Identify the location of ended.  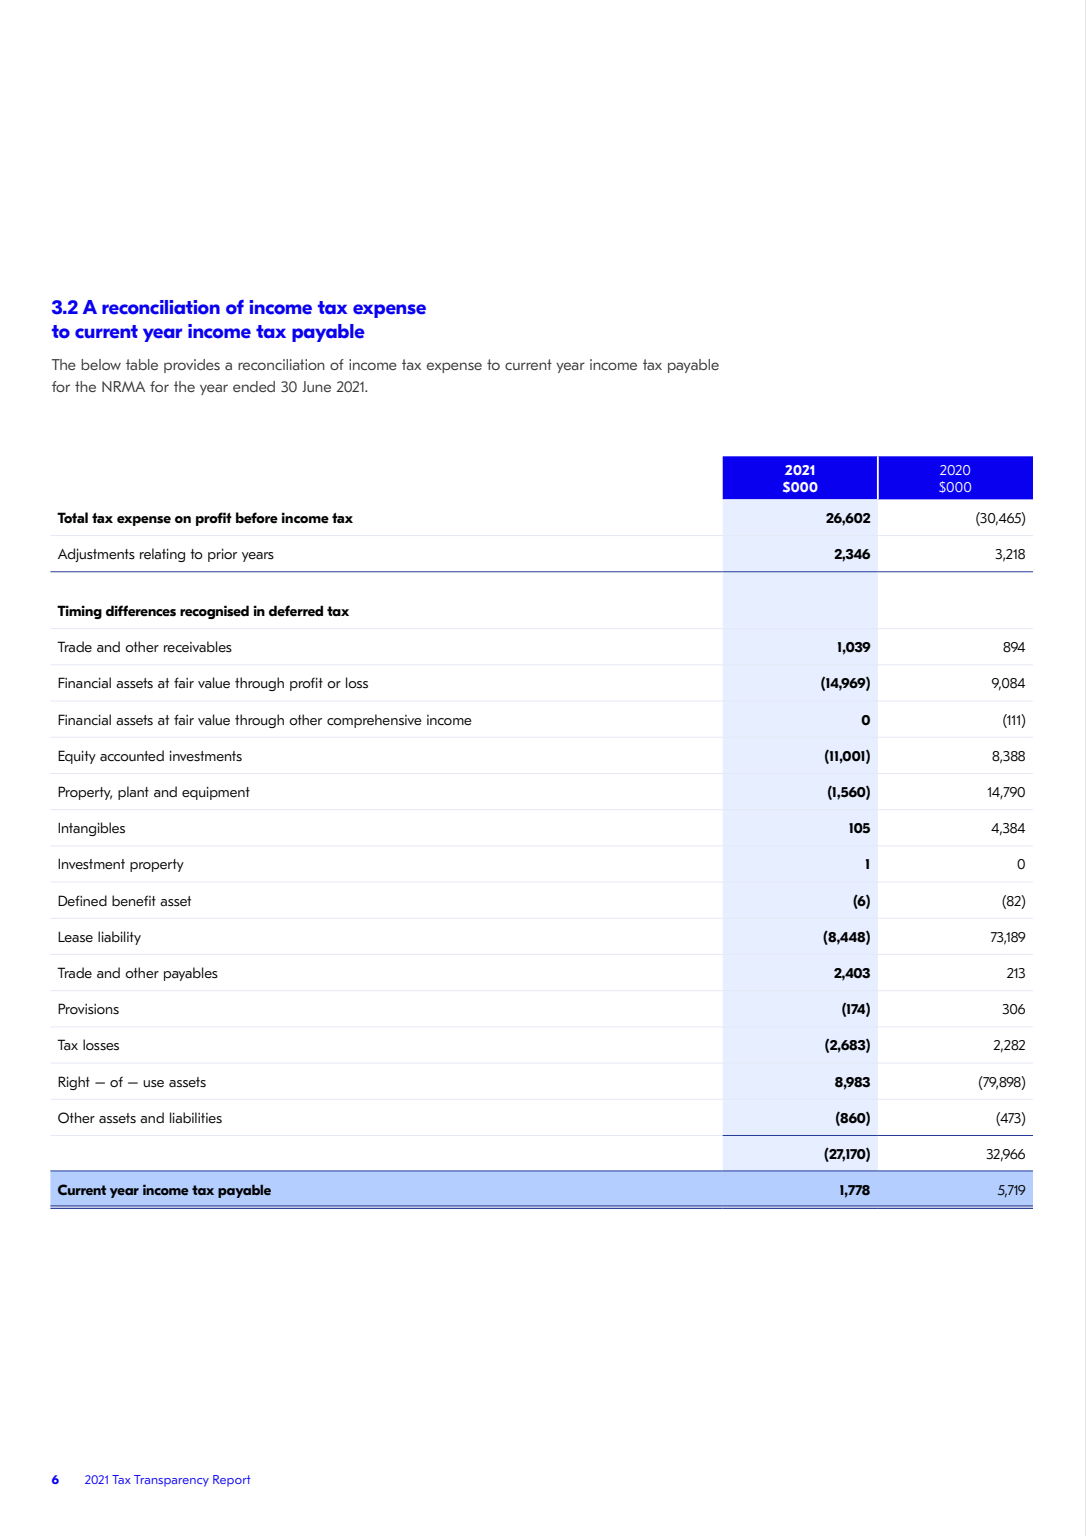
(254, 386).
